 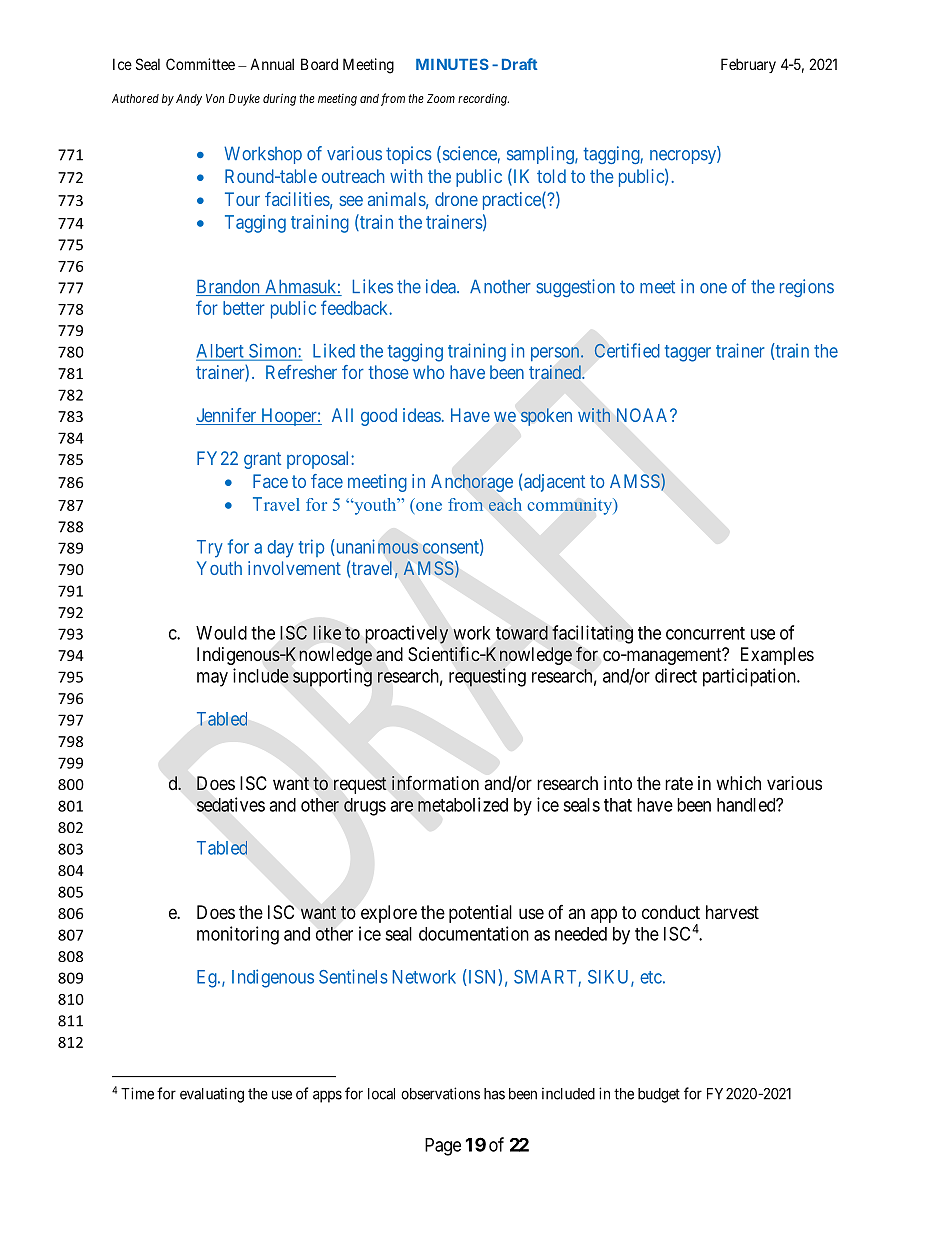 I want to click on tagger, so click(x=688, y=353).
